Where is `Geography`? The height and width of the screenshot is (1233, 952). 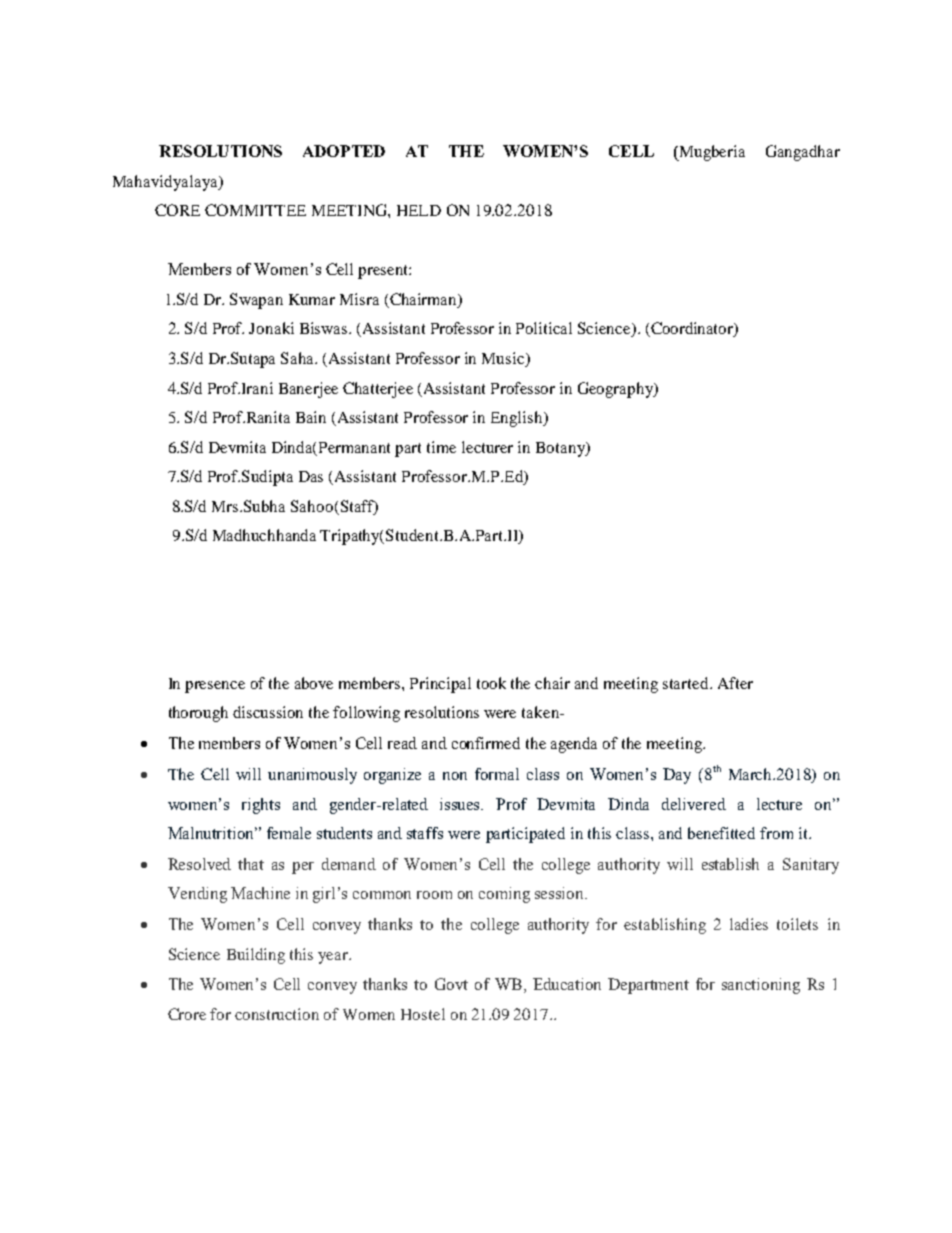
Geography is located at coordinates (617, 390).
